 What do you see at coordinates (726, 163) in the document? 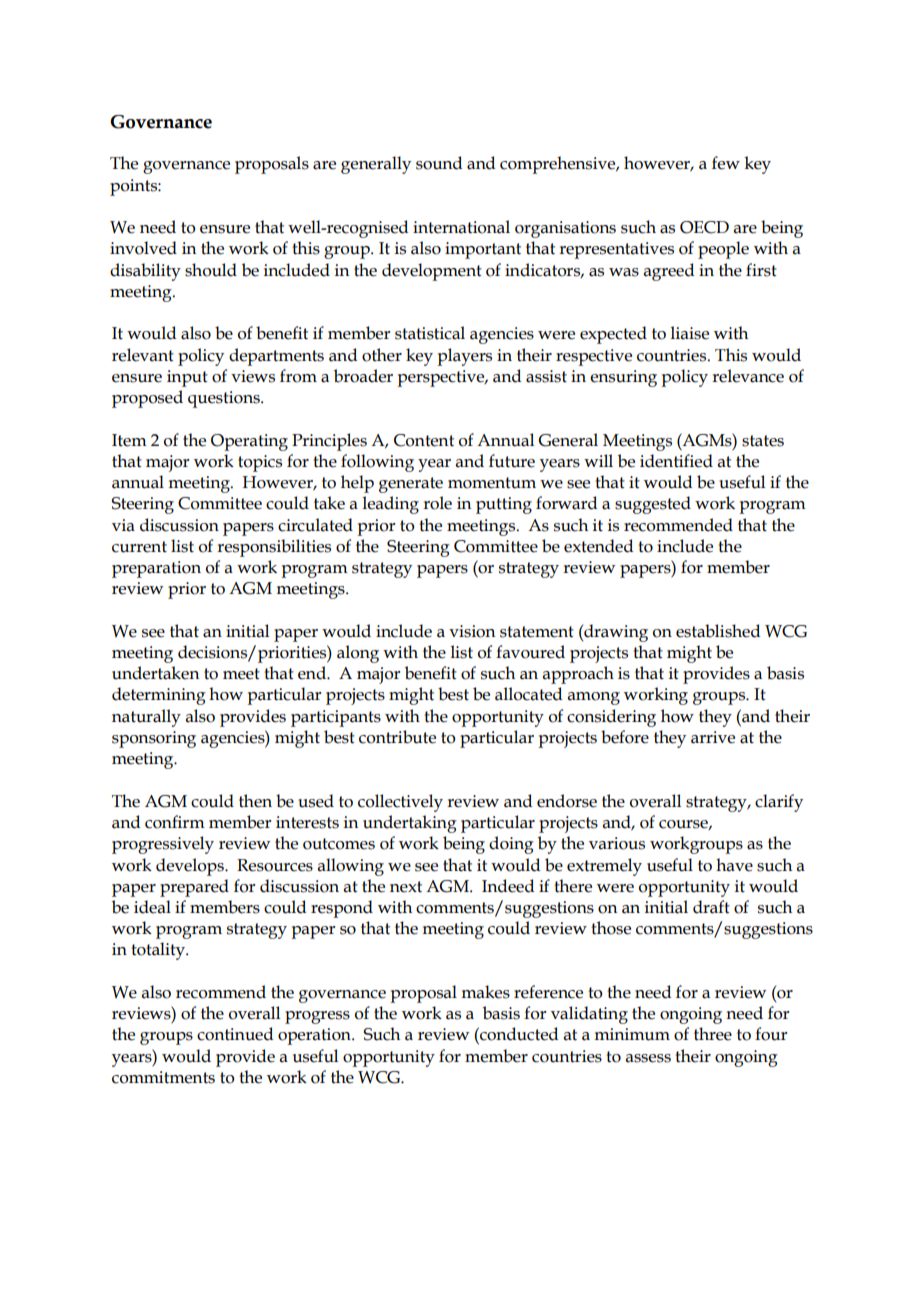
I see `few` at bounding box center [726, 163].
